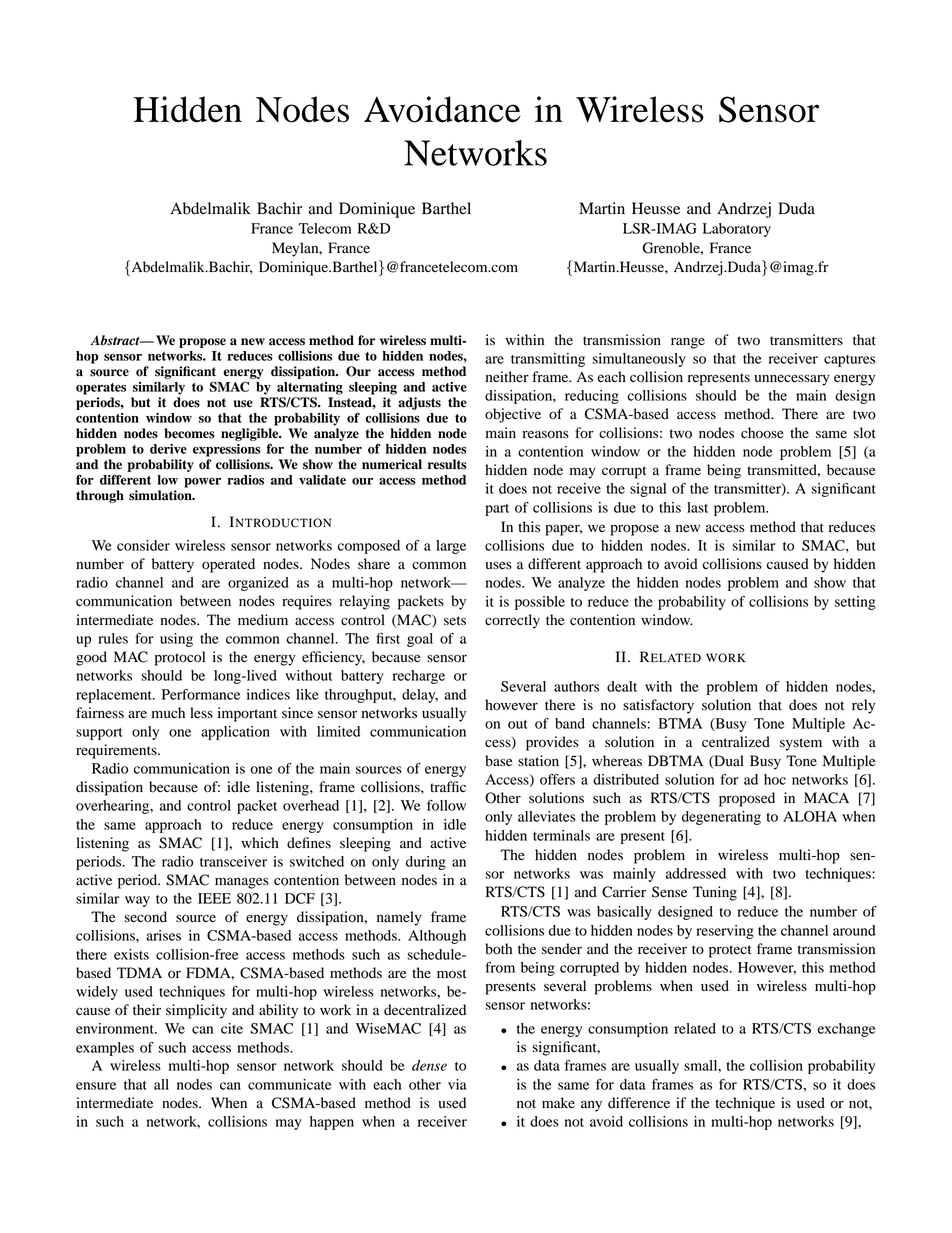 The height and width of the screenshot is (1233, 952). What do you see at coordinates (96, 1086) in the screenshot?
I see `ensure` at bounding box center [96, 1086].
